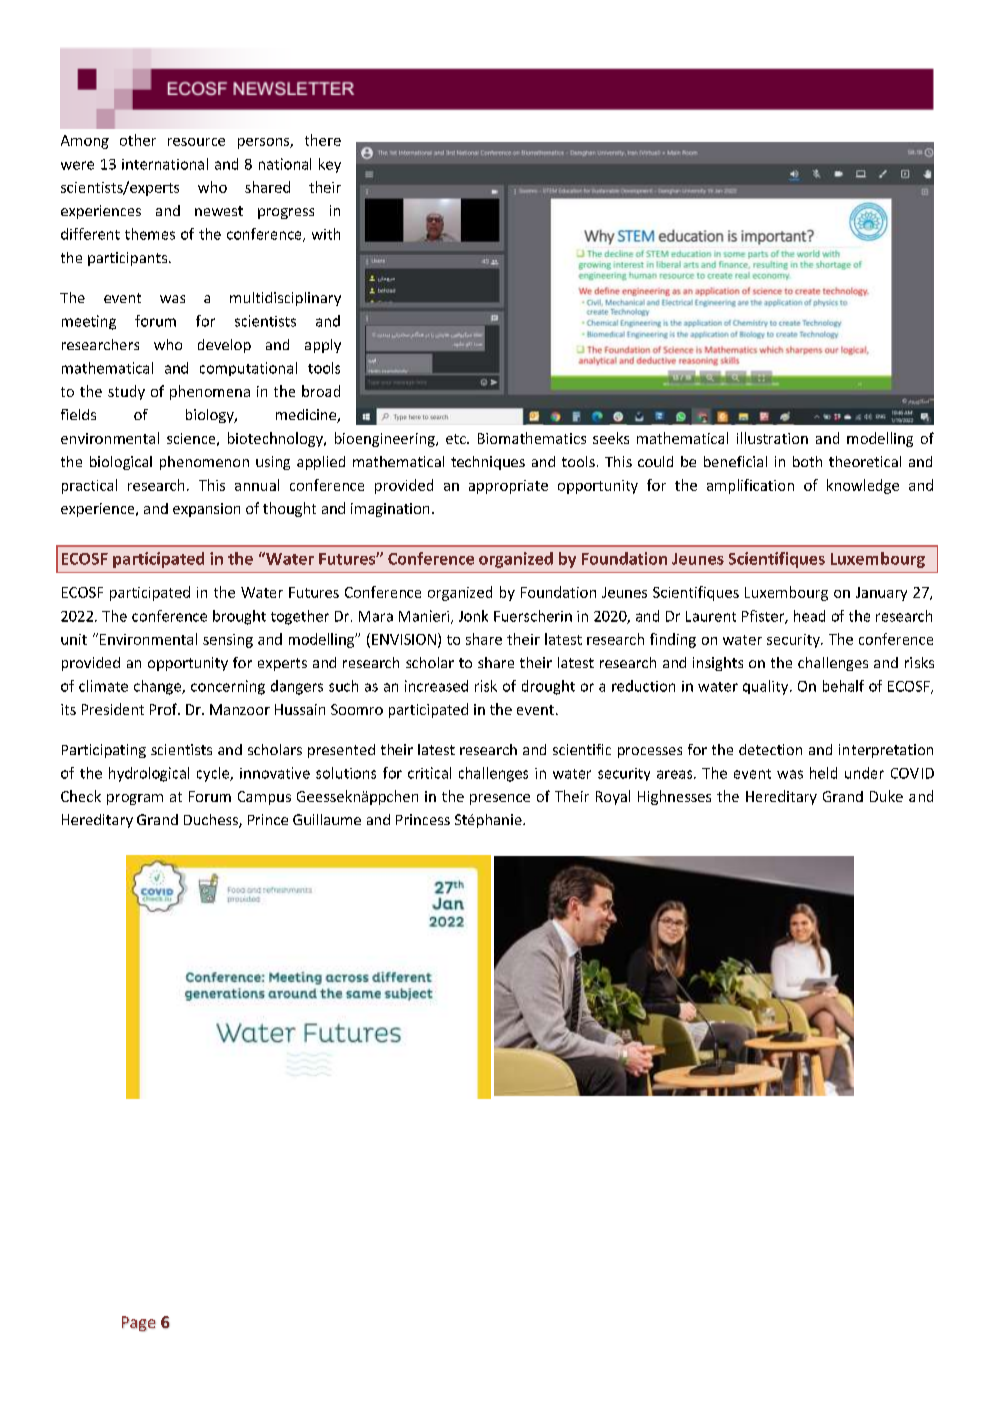 This screenshot has height=1405, width=994. Describe the element at coordinates (330, 165) in the screenshot. I see `key` at that location.
